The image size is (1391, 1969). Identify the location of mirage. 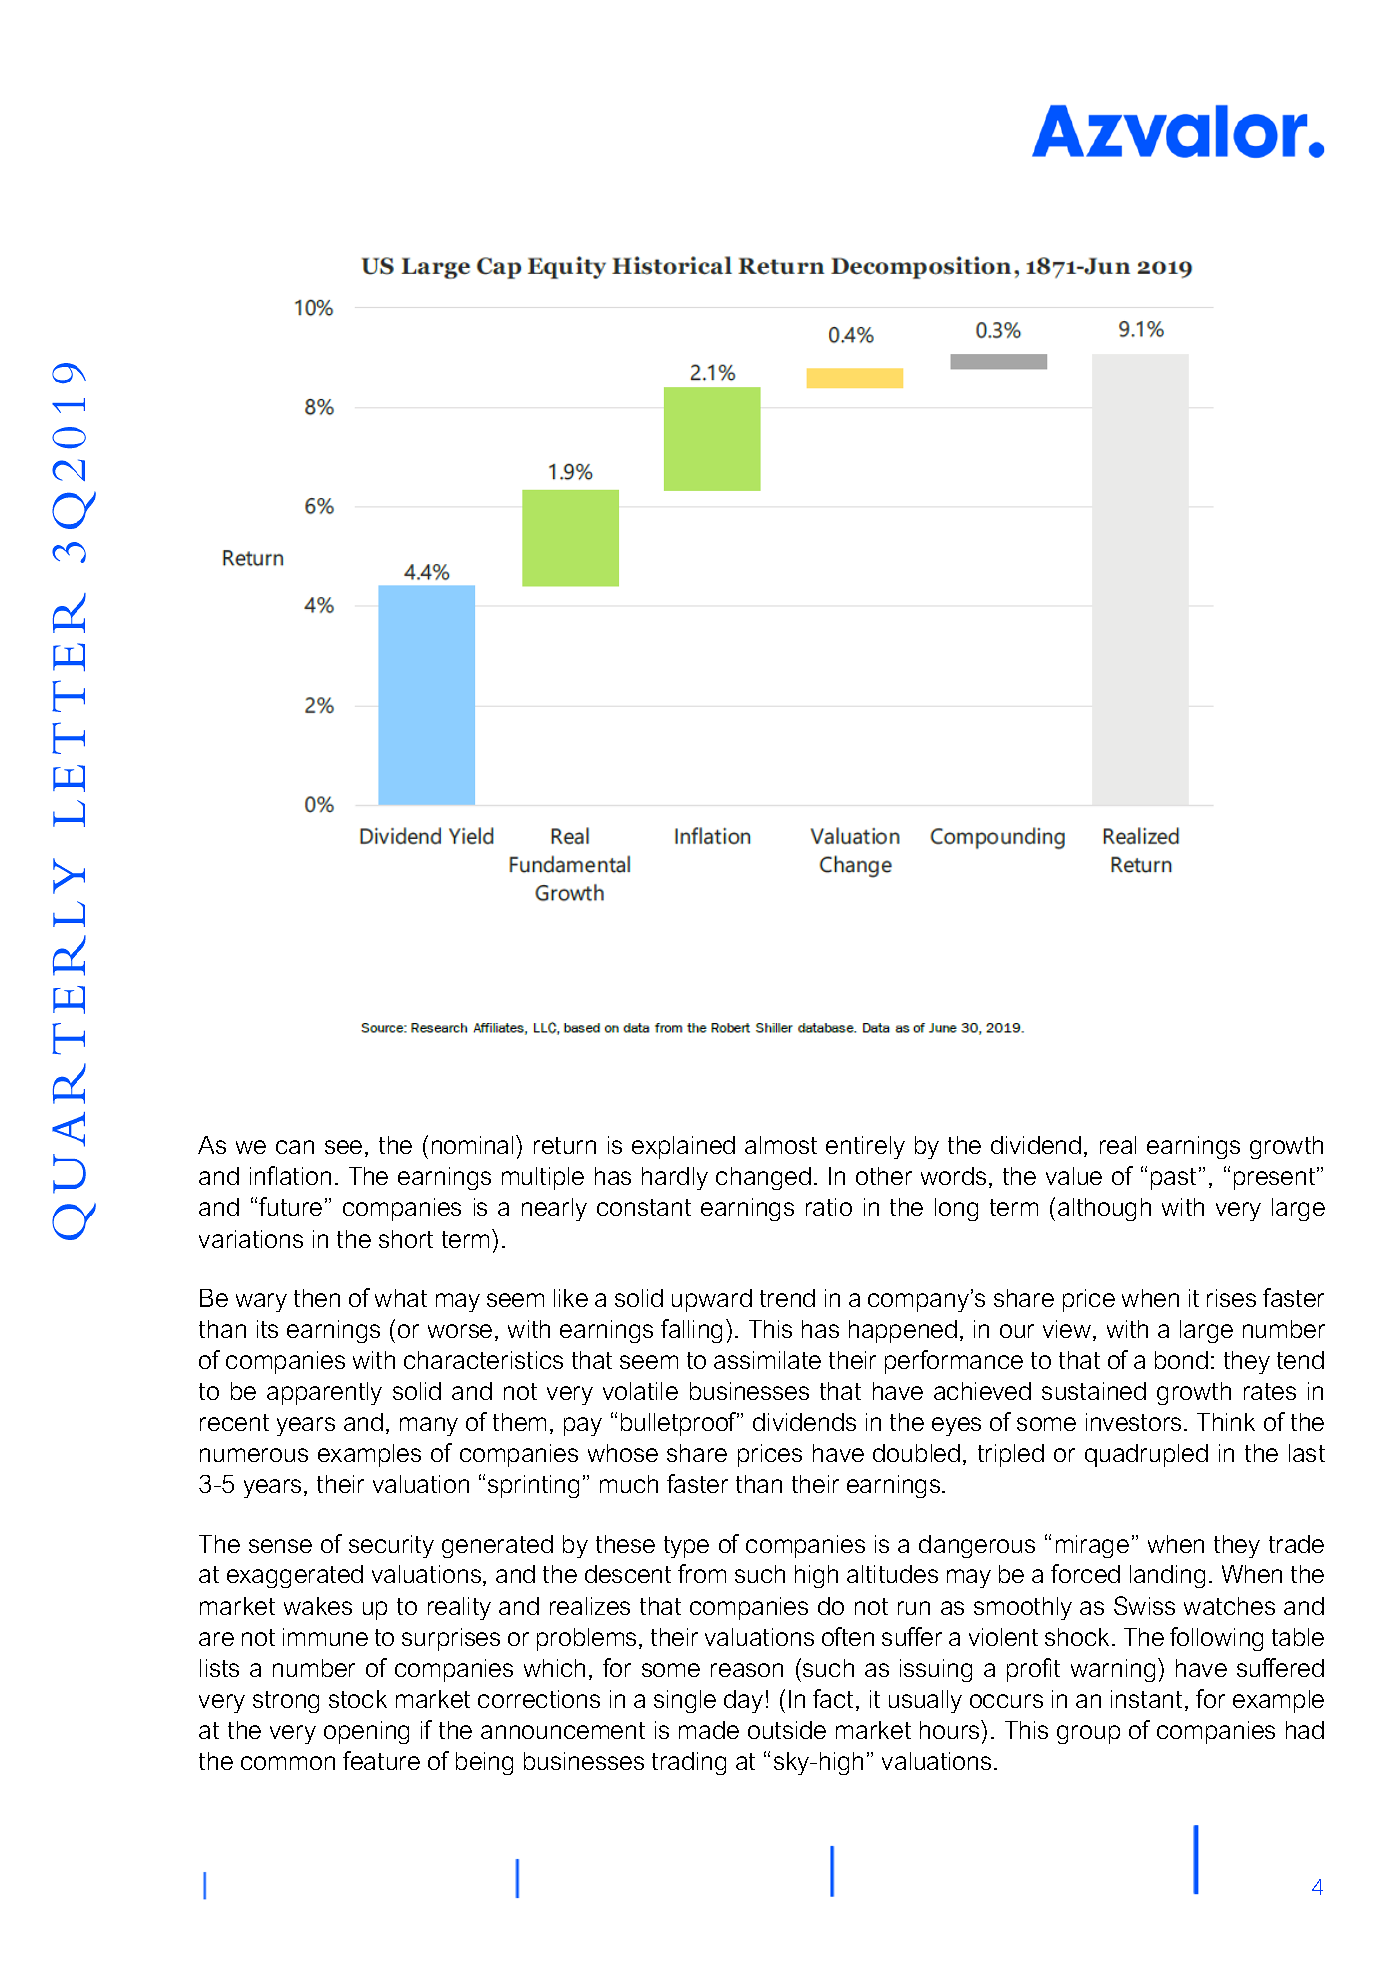
(1092, 1546).
